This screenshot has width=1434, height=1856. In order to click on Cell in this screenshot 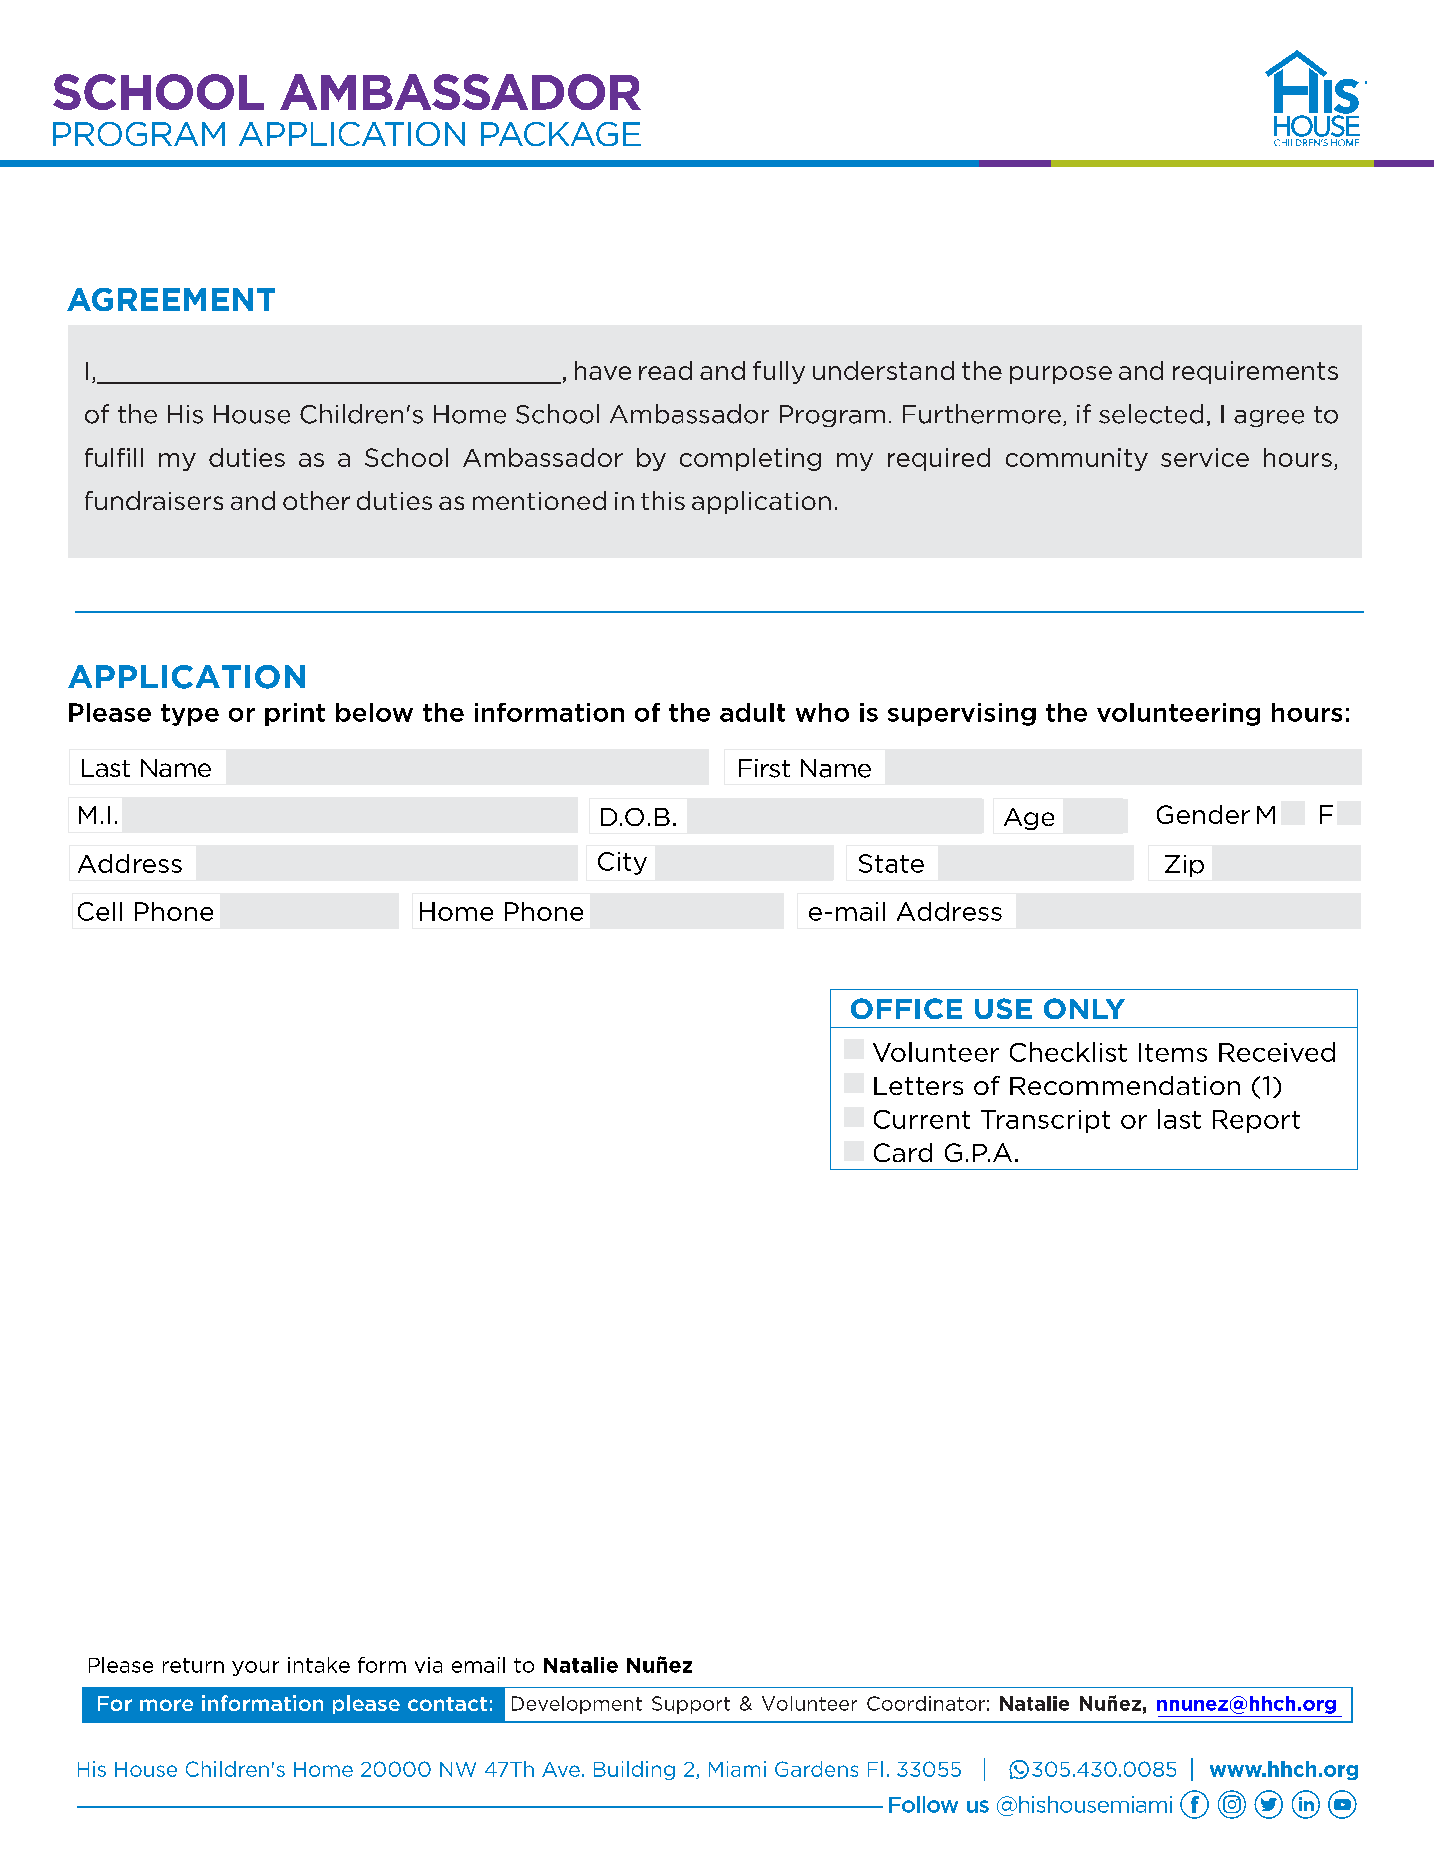, I will do `click(100, 911)`.
